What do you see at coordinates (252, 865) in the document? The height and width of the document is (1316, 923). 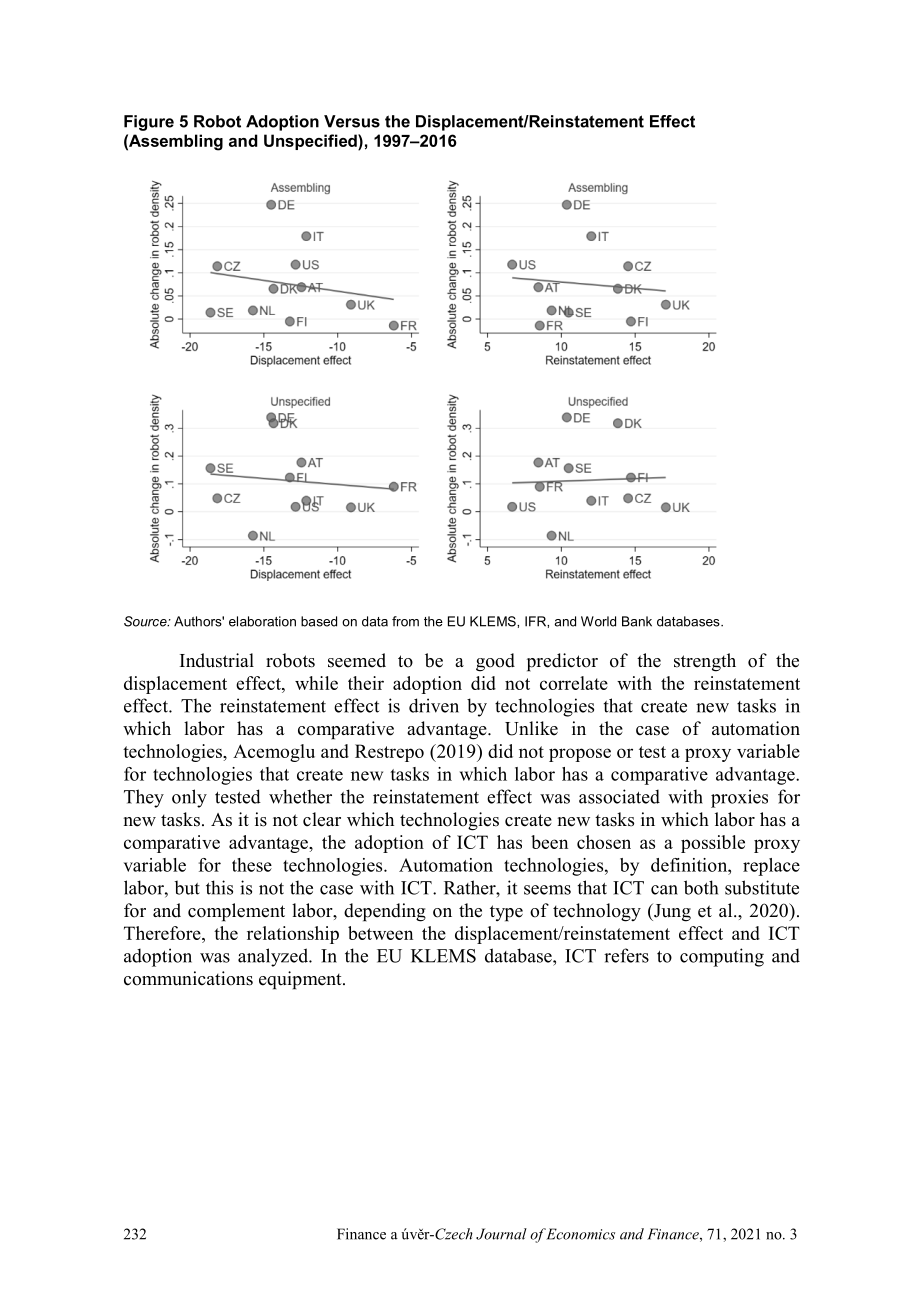 I see `these` at bounding box center [252, 865].
